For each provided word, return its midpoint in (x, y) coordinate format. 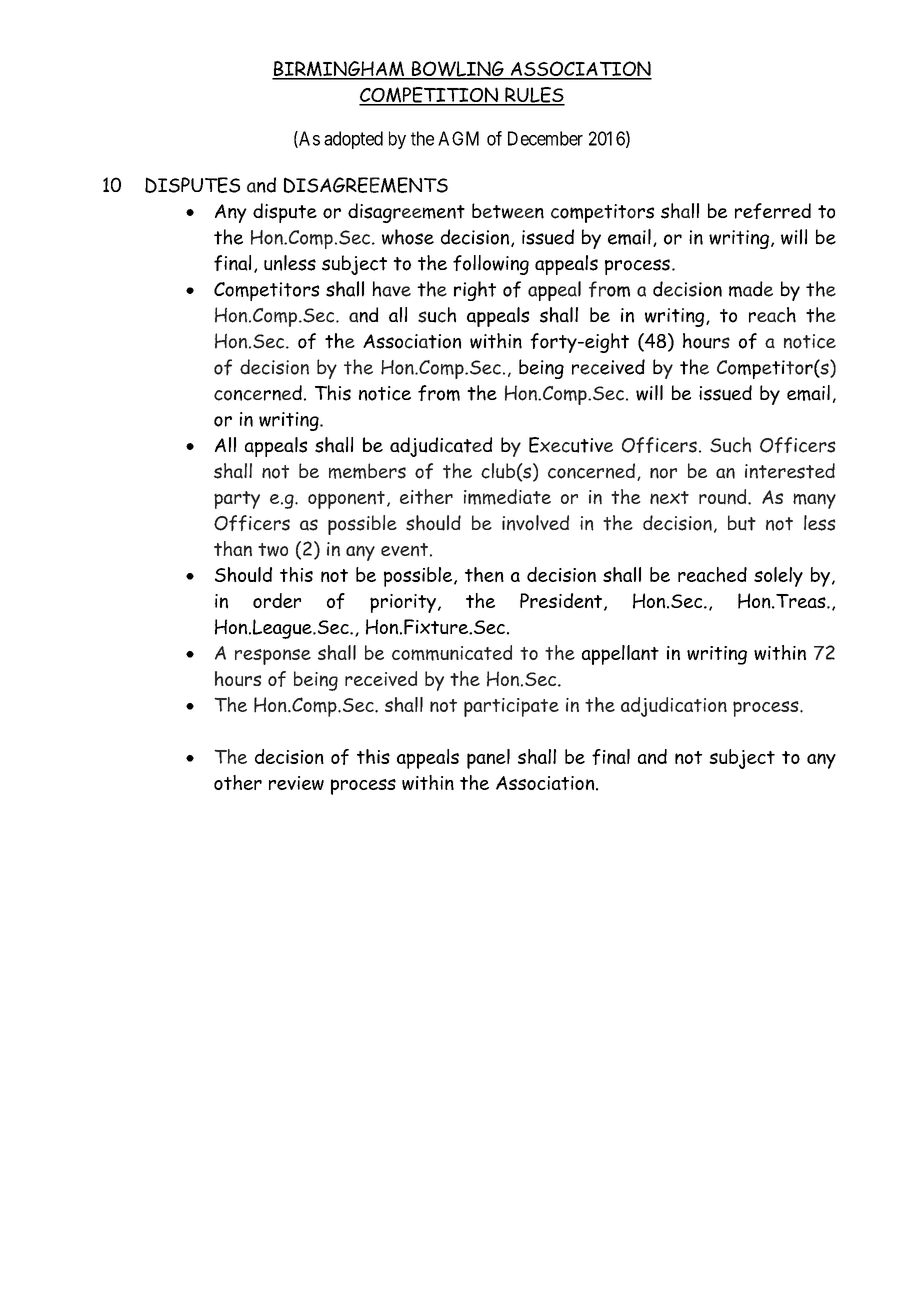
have (391, 289)
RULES (534, 96)
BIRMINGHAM (339, 70)
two (273, 550)
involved (535, 523)
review (296, 783)
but (742, 523)
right (475, 291)
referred (773, 211)
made (751, 289)
